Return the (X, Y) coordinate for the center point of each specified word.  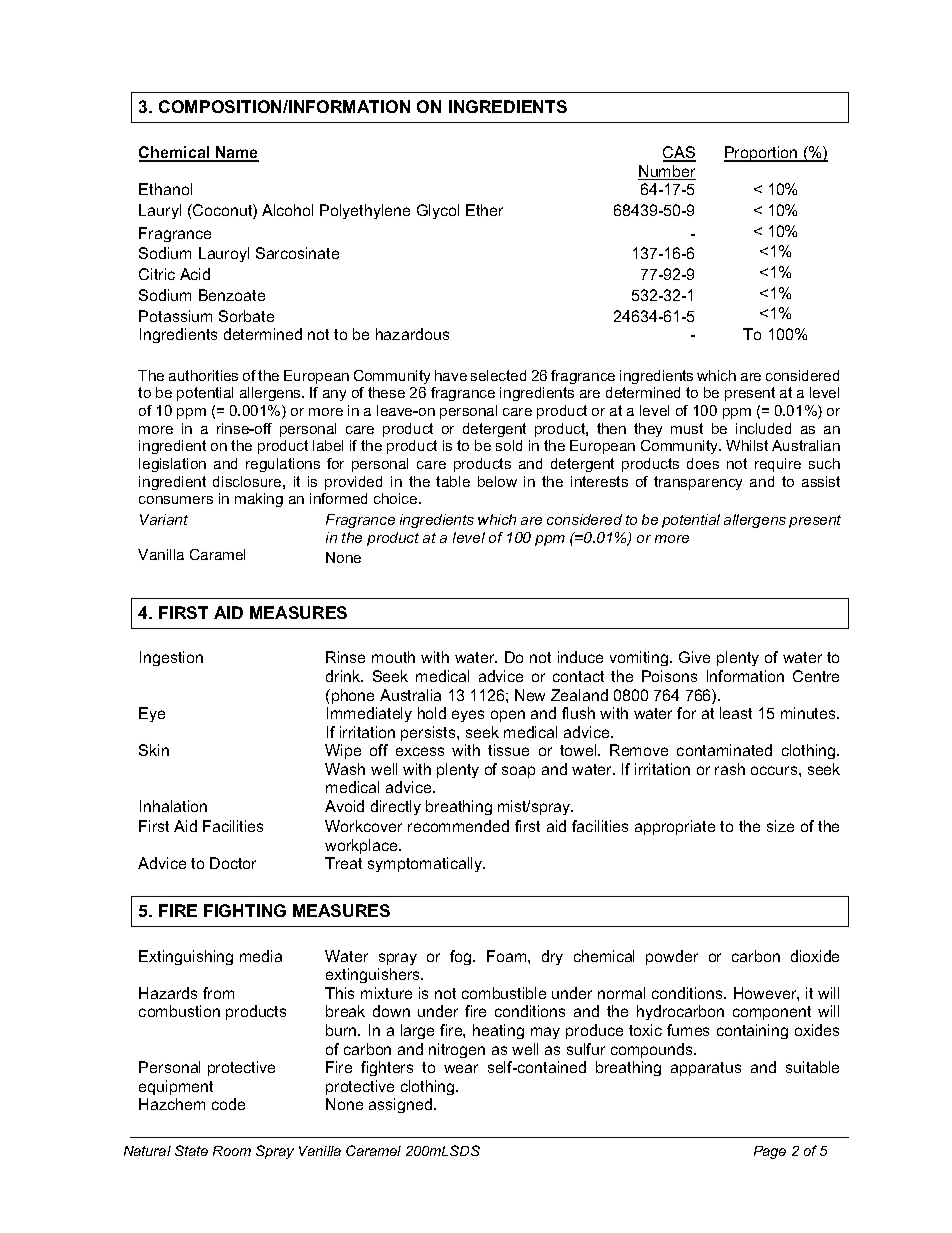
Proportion (762, 154)
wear (461, 1068)
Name (236, 153)
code (228, 1104)
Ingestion (171, 658)
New (530, 695)
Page (770, 1152)
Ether (484, 210)
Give (694, 657)
